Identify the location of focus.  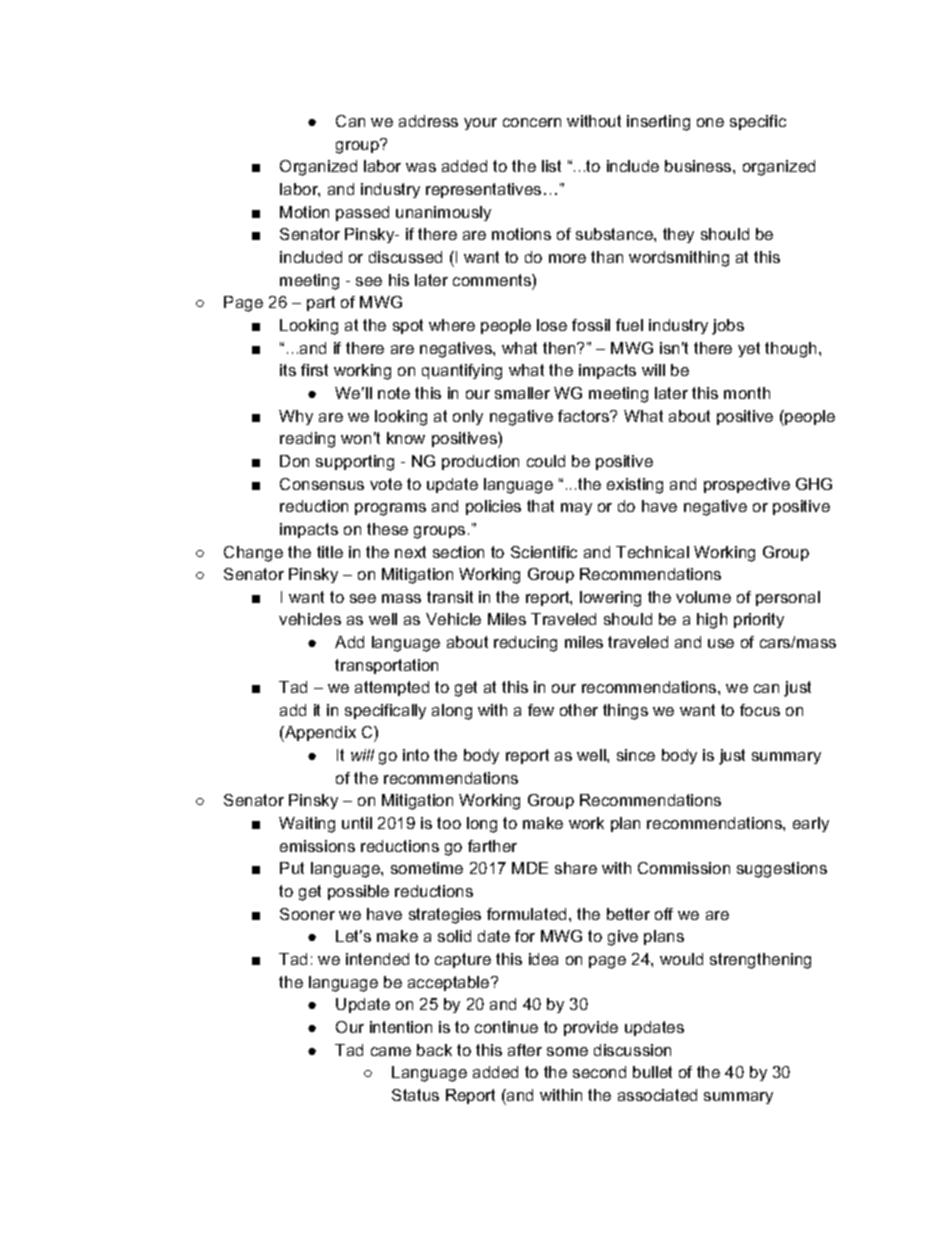
(760, 710).
